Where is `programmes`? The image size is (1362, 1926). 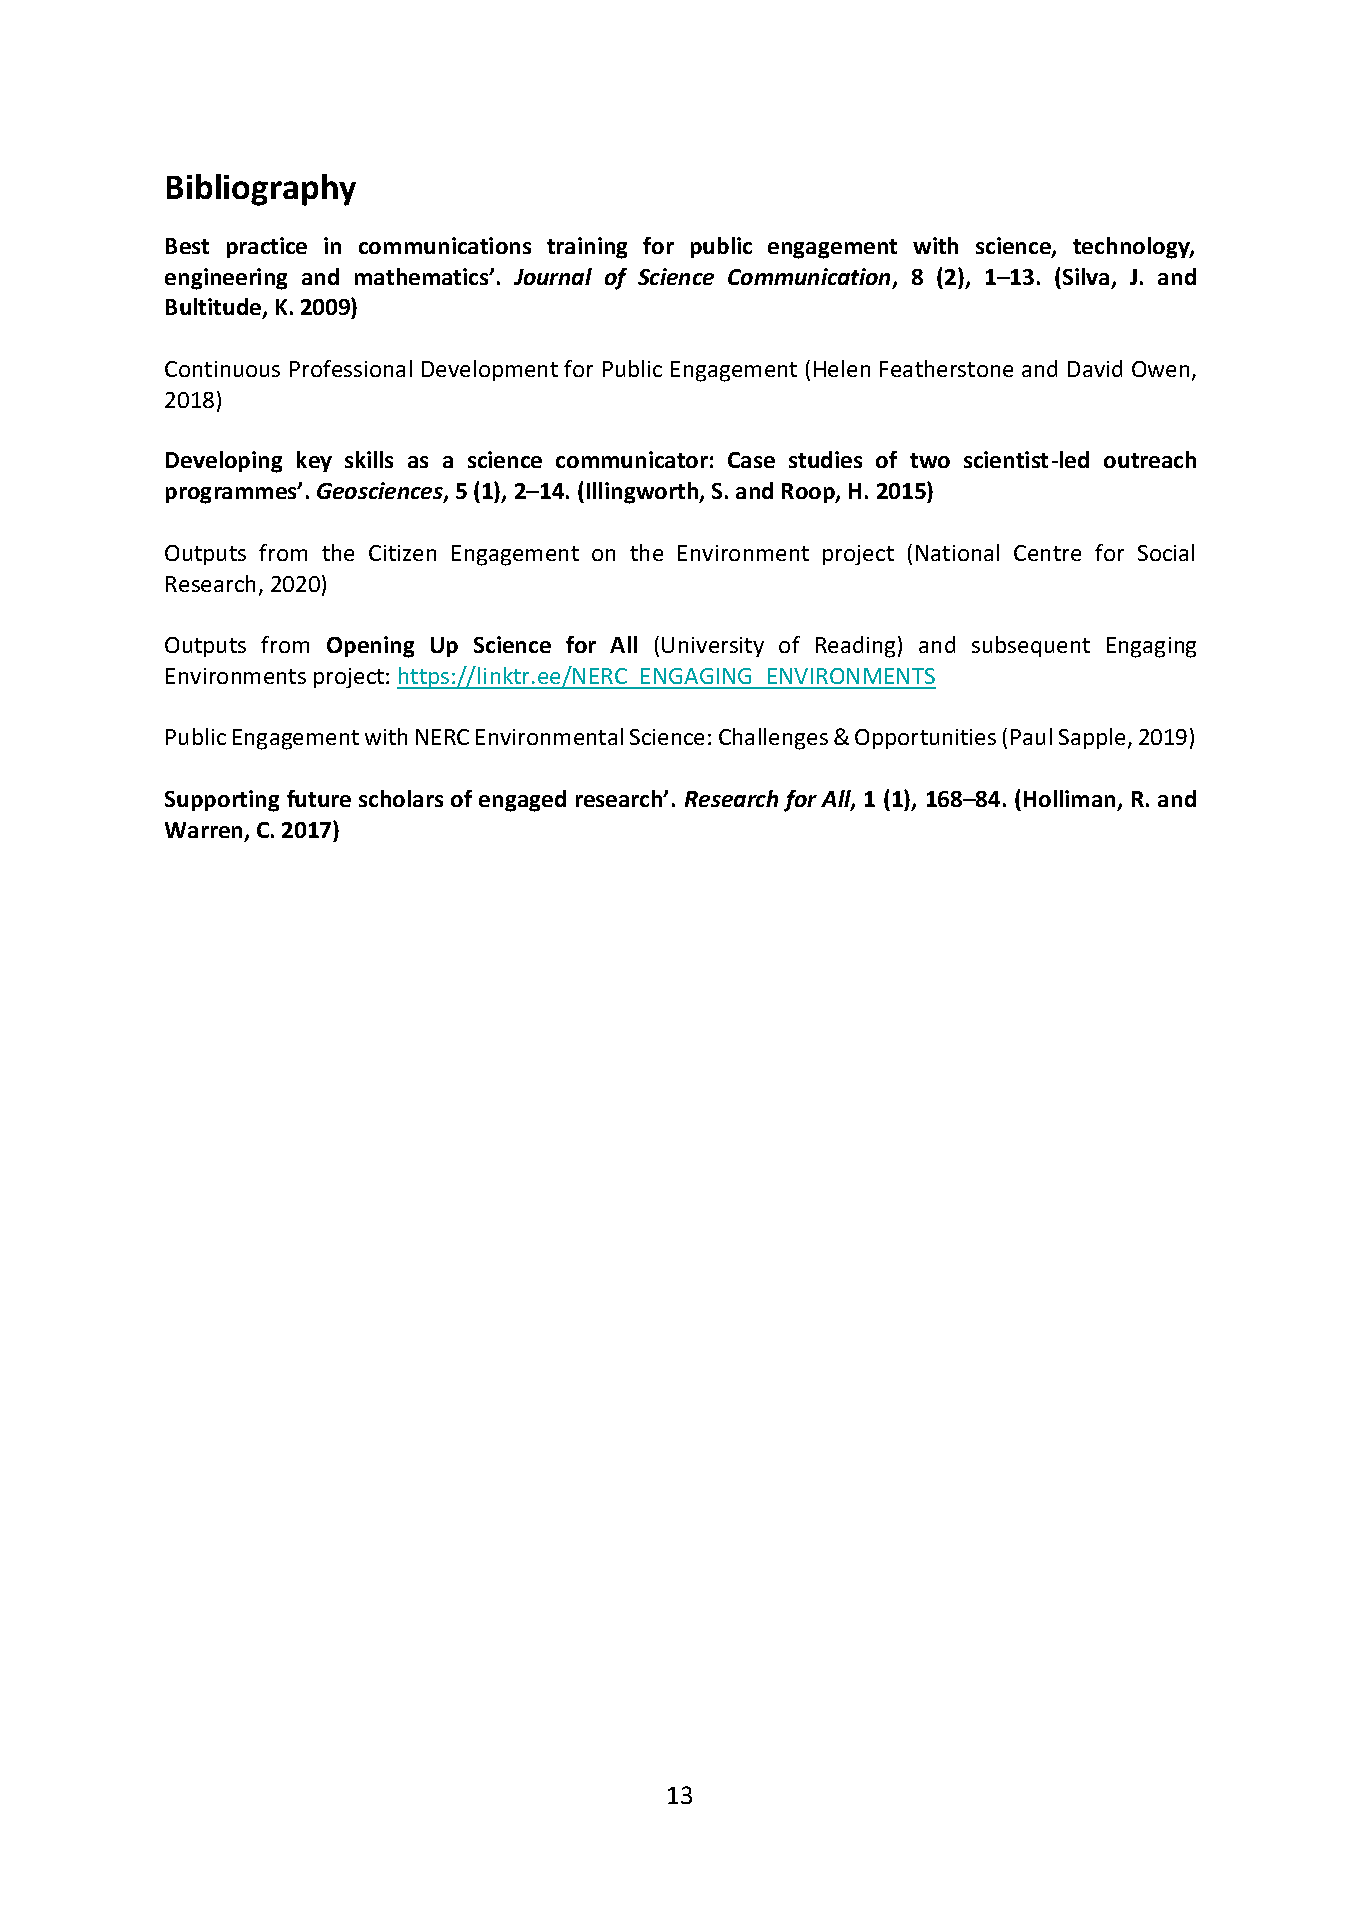 programmes is located at coordinates (232, 495).
